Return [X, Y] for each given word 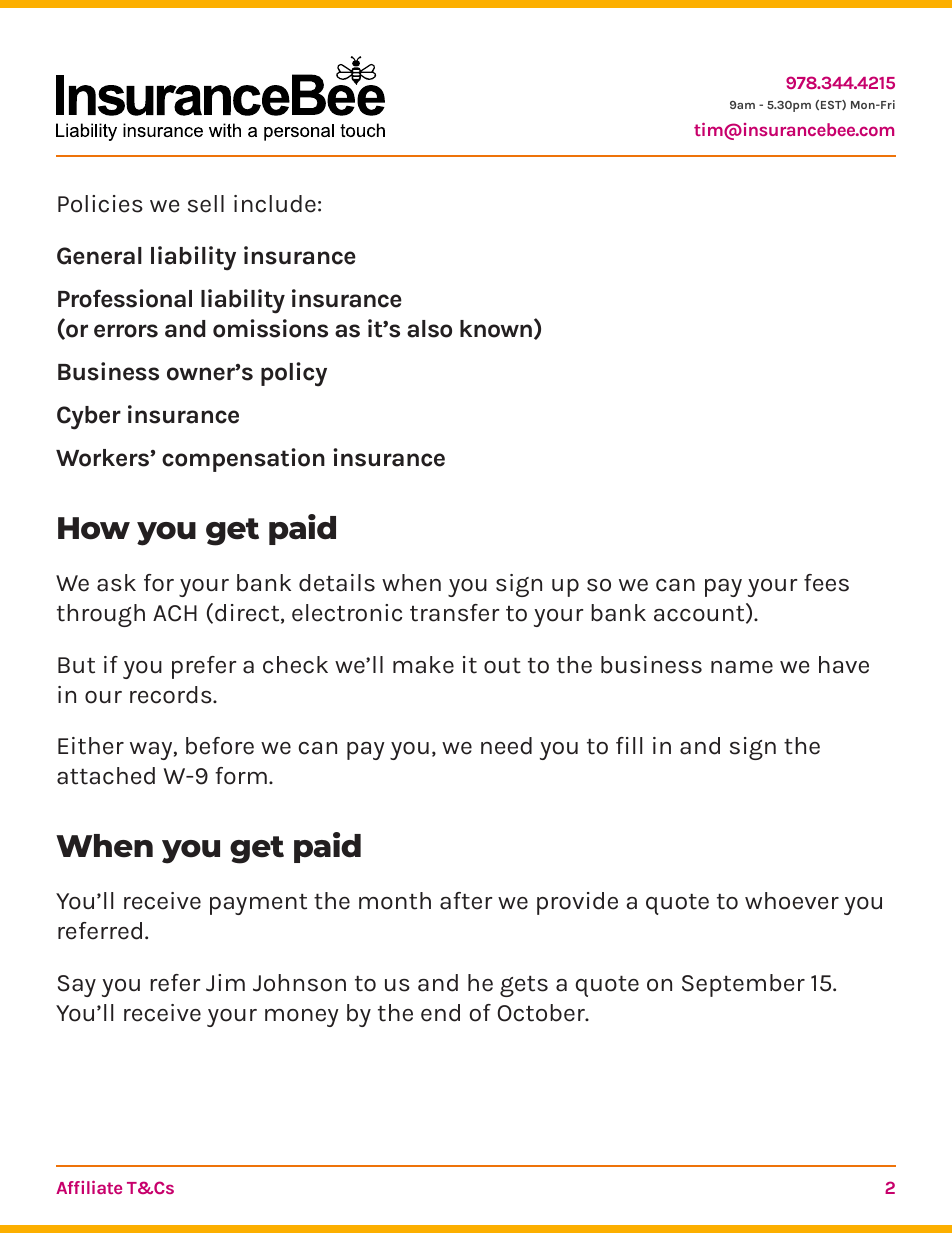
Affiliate [89, 1187]
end [440, 1013]
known [496, 329]
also [429, 329]
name [742, 667]
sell [206, 204]
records [172, 695]
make [423, 665]
